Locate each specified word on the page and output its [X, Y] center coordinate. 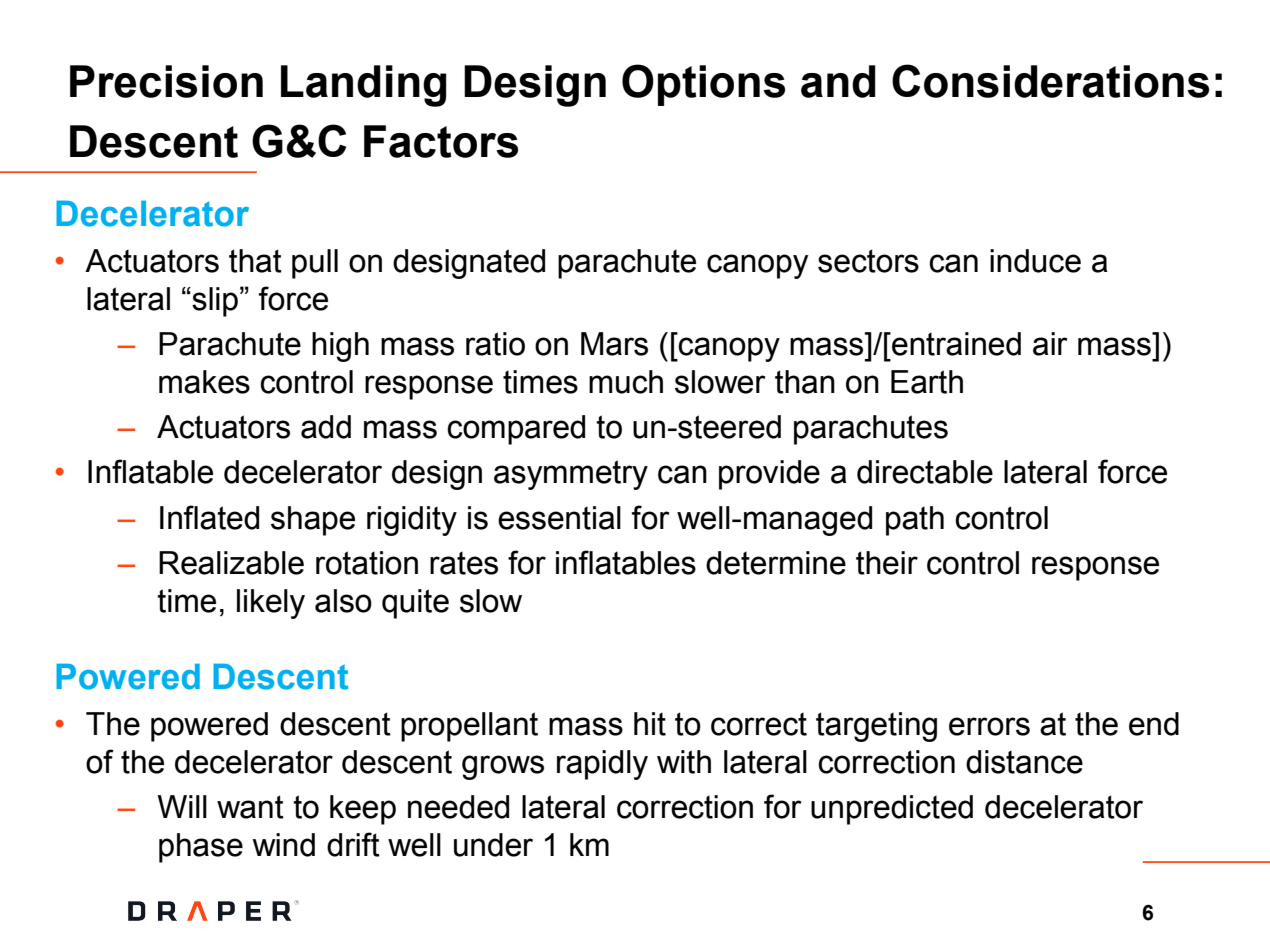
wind [283, 845]
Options [703, 85]
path [915, 521]
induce [1035, 261]
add [326, 427]
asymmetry [571, 475]
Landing [364, 86]
